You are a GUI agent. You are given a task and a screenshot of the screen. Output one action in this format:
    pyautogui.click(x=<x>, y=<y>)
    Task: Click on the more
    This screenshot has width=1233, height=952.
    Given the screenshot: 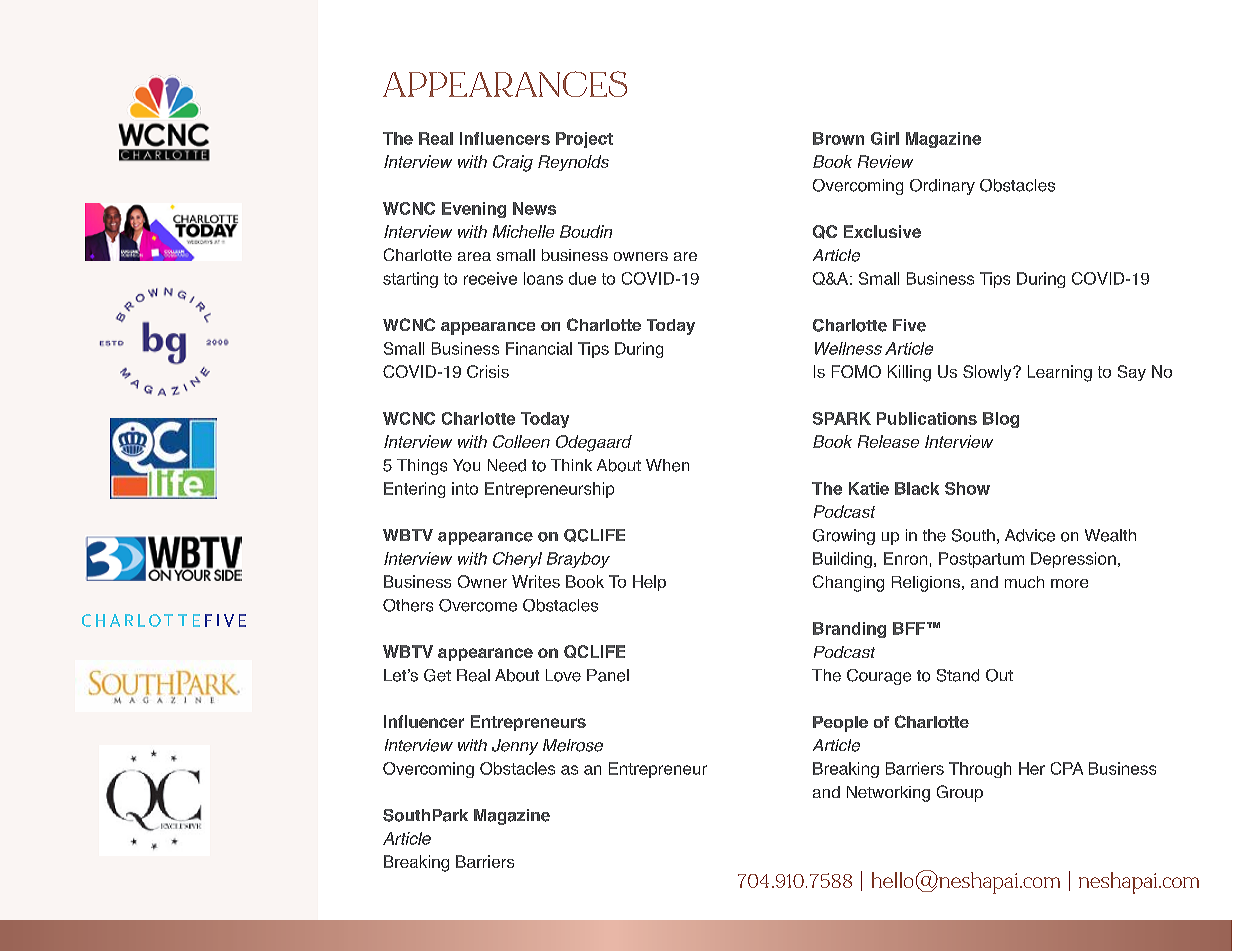 What is the action you would take?
    pyautogui.click(x=1069, y=583)
